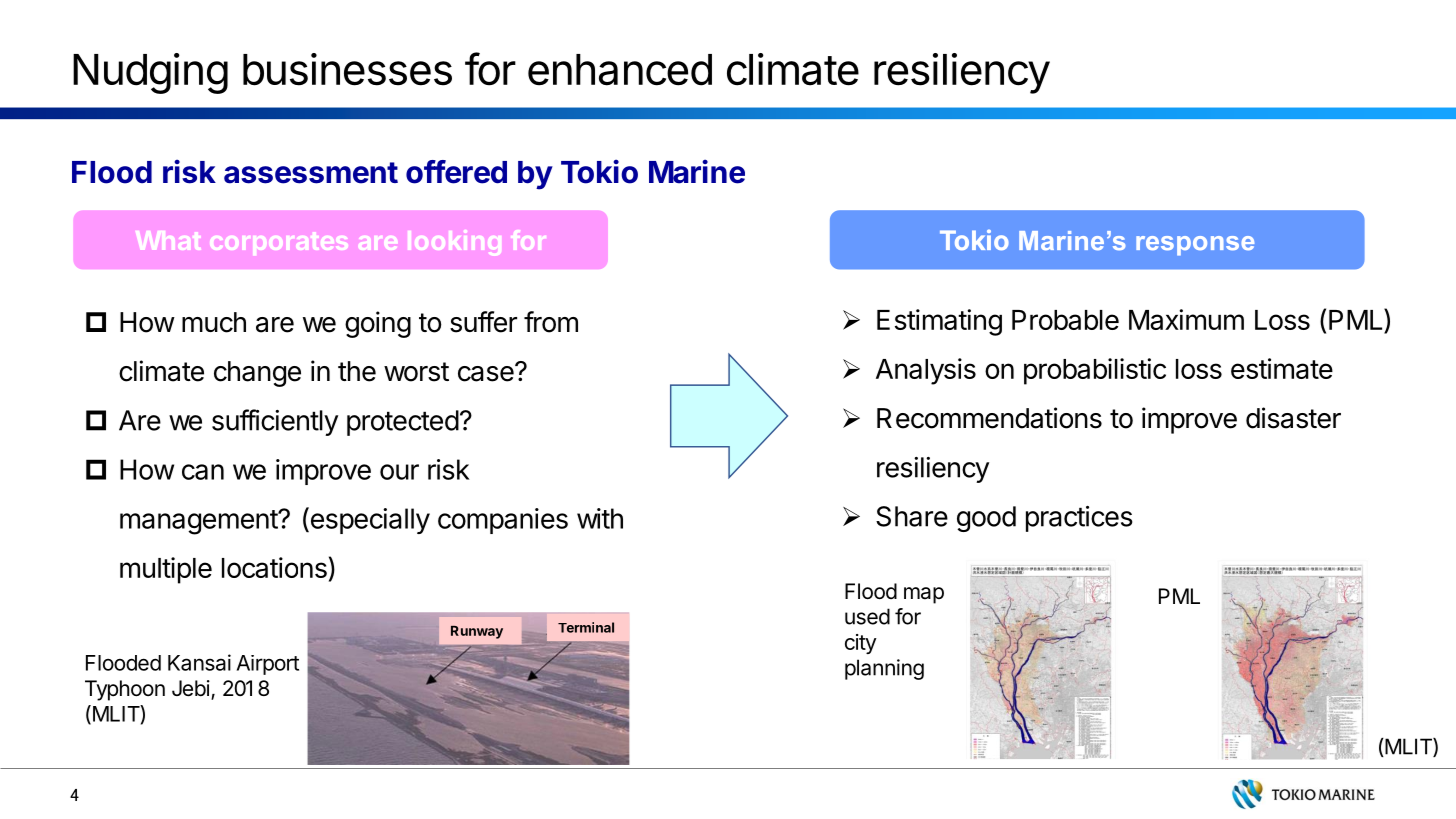 This screenshot has width=1456, height=819. Describe the element at coordinates (620, 70) in the screenshot. I see `enhanced` at that location.
